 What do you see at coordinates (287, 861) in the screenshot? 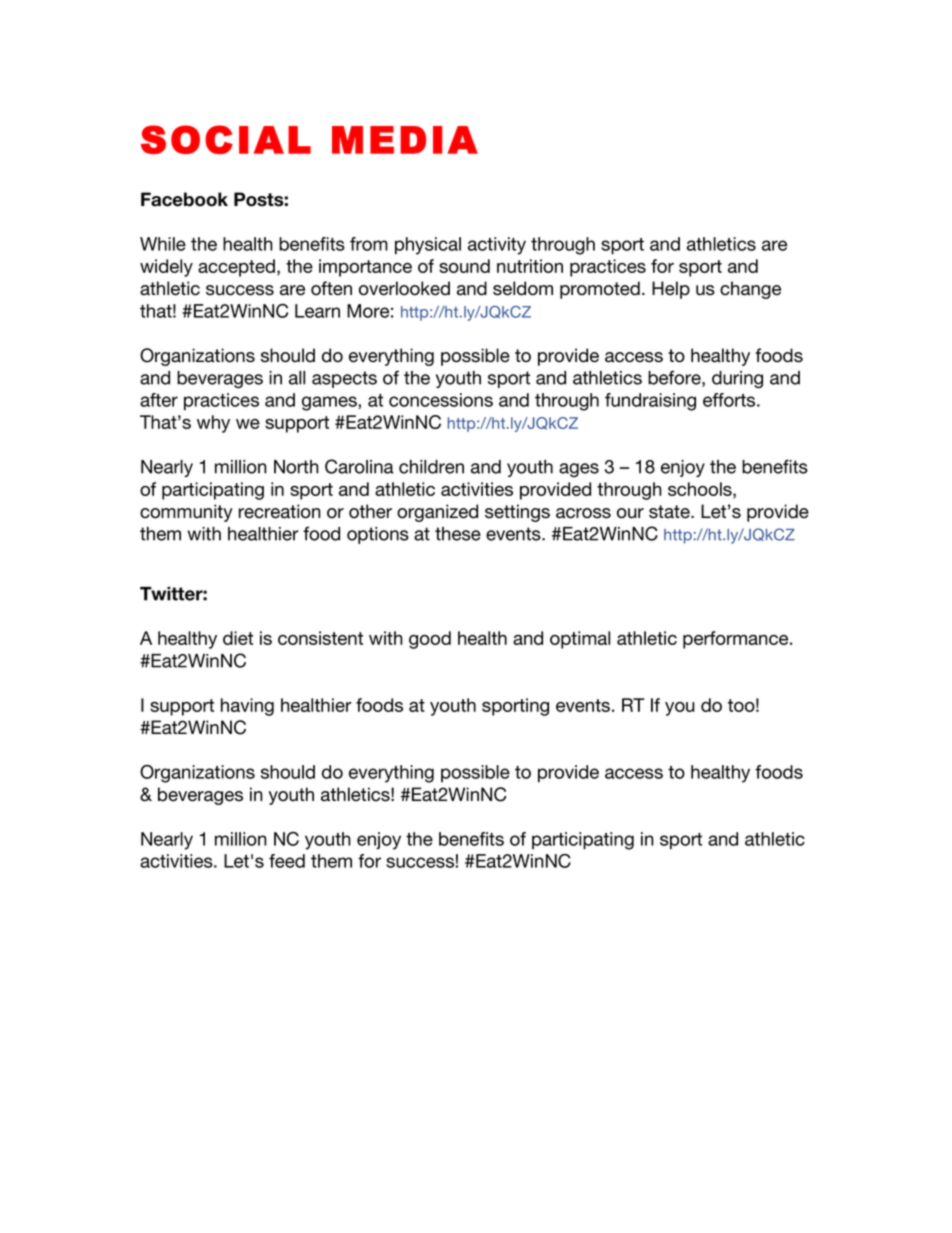
I see `feed` at bounding box center [287, 861].
